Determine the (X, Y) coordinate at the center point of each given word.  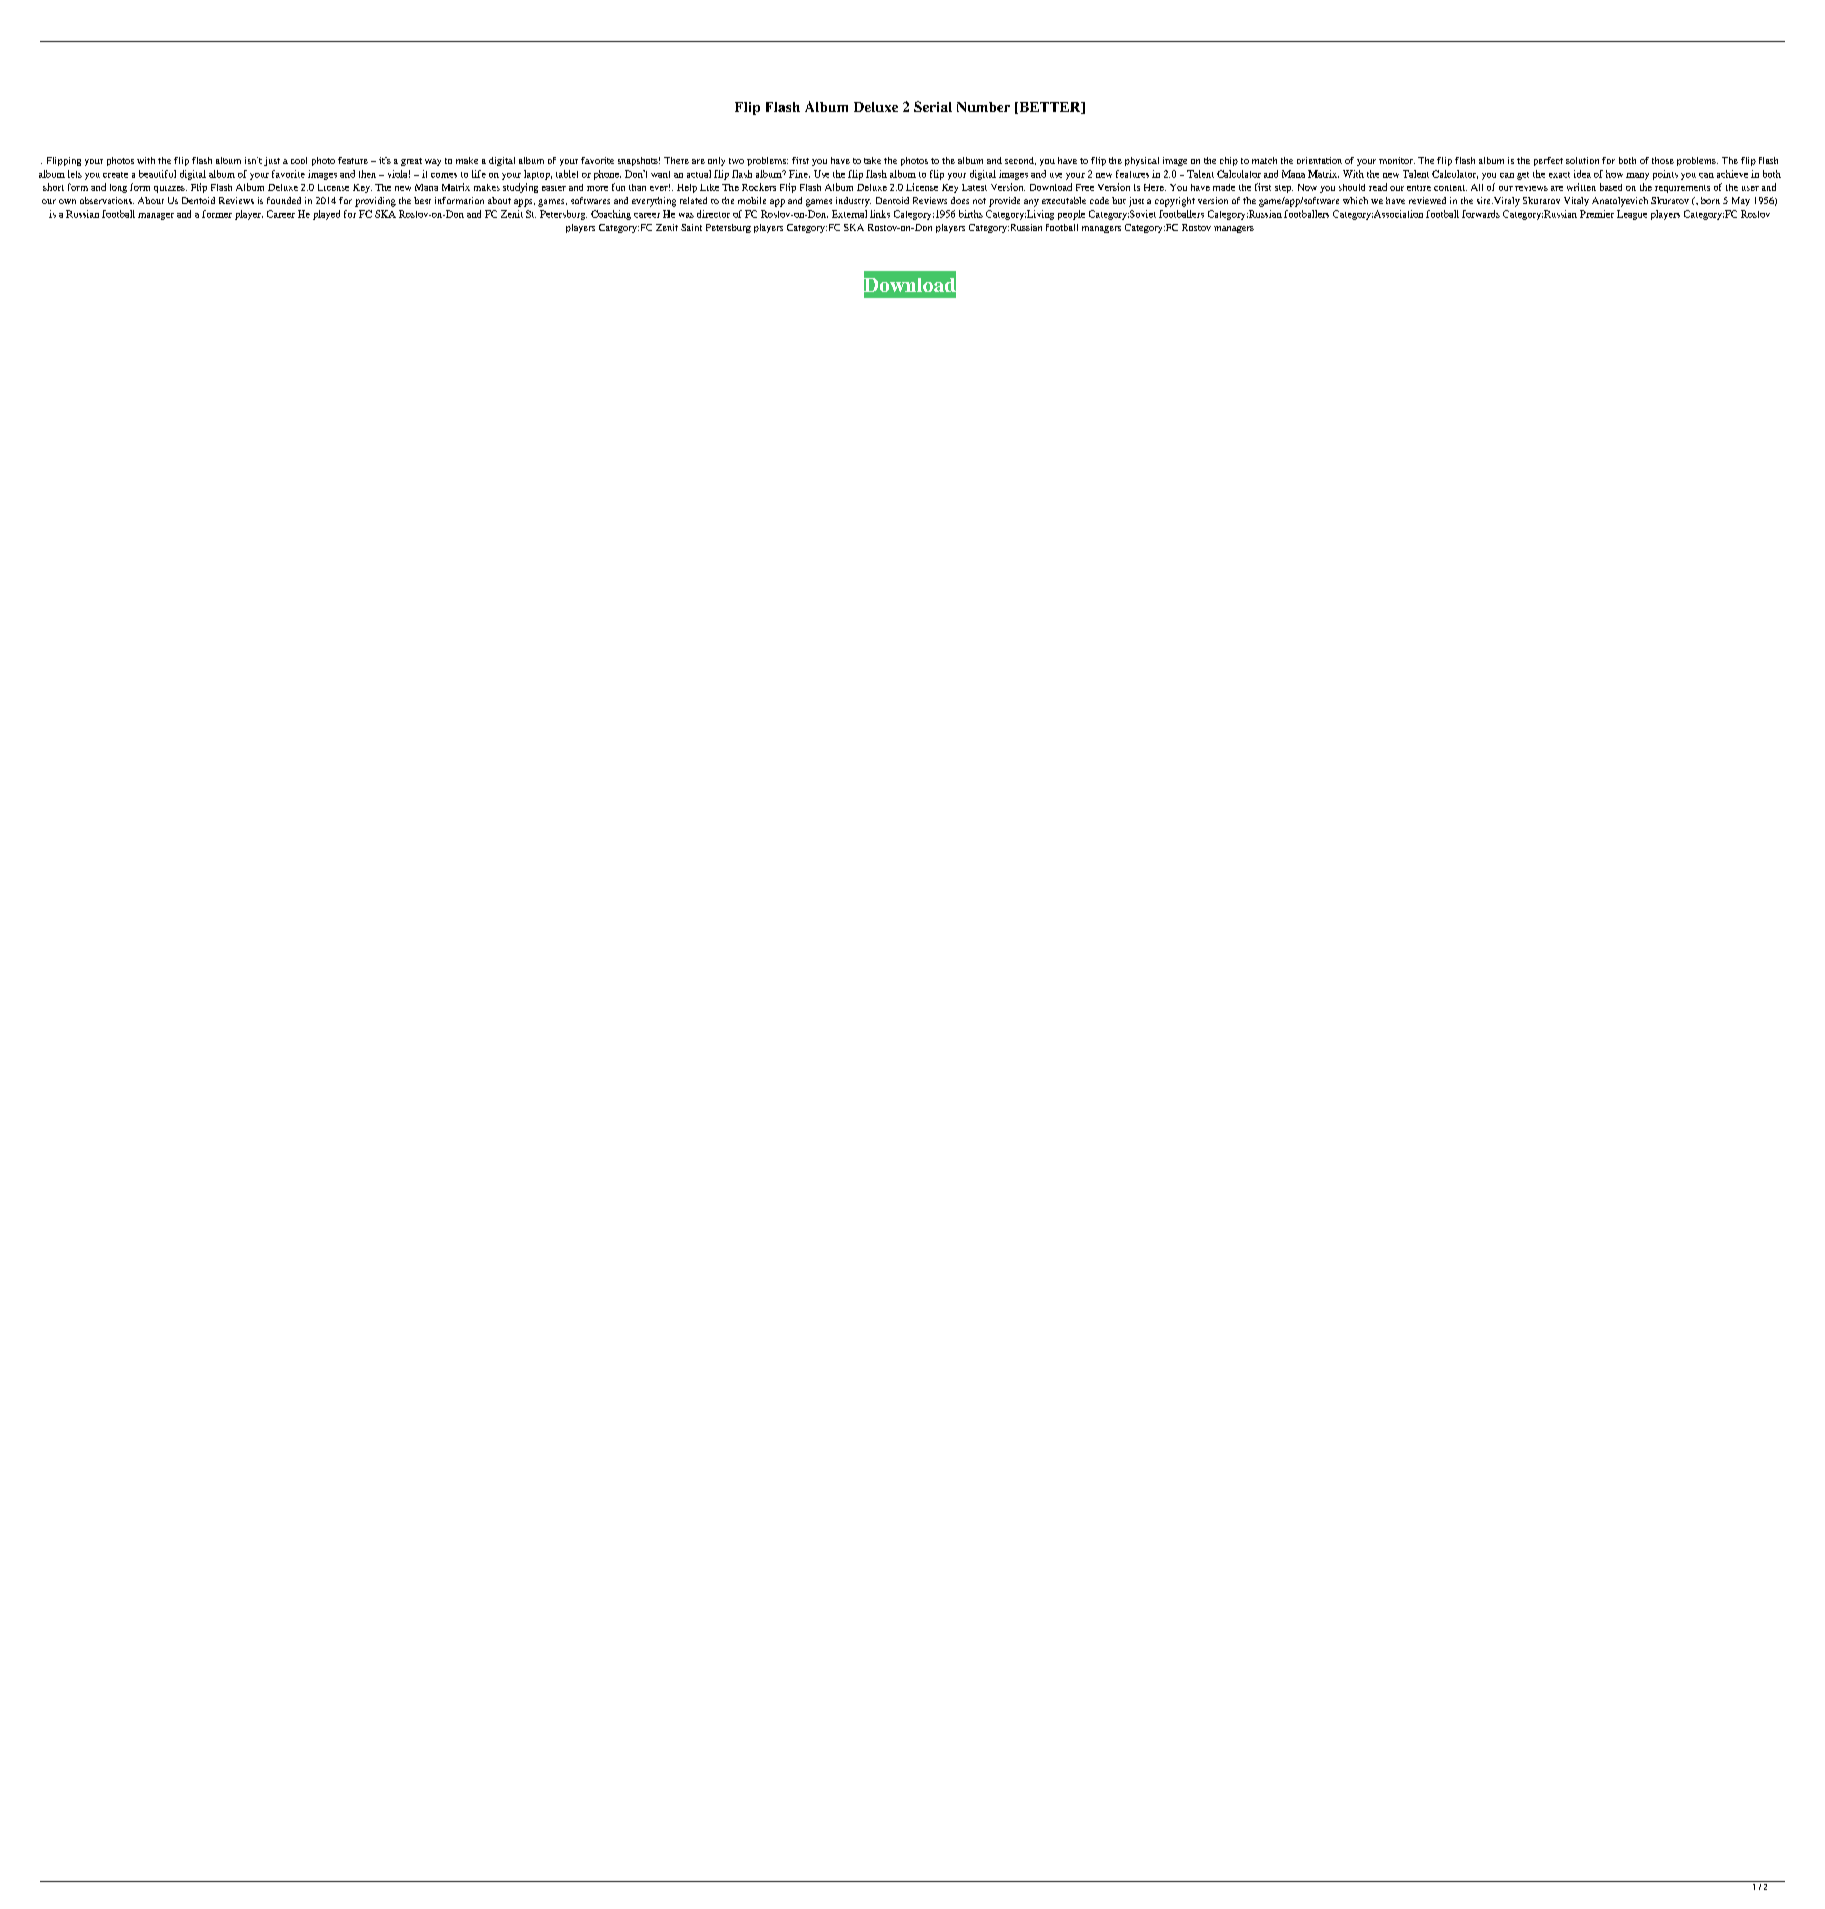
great (411, 162)
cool (299, 160)
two (736, 161)
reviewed (1427, 200)
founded (284, 200)
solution (1582, 160)
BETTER (1050, 108)
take (872, 160)
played (326, 215)
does (960, 200)
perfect (1548, 161)
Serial (933, 106)
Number (983, 107)
